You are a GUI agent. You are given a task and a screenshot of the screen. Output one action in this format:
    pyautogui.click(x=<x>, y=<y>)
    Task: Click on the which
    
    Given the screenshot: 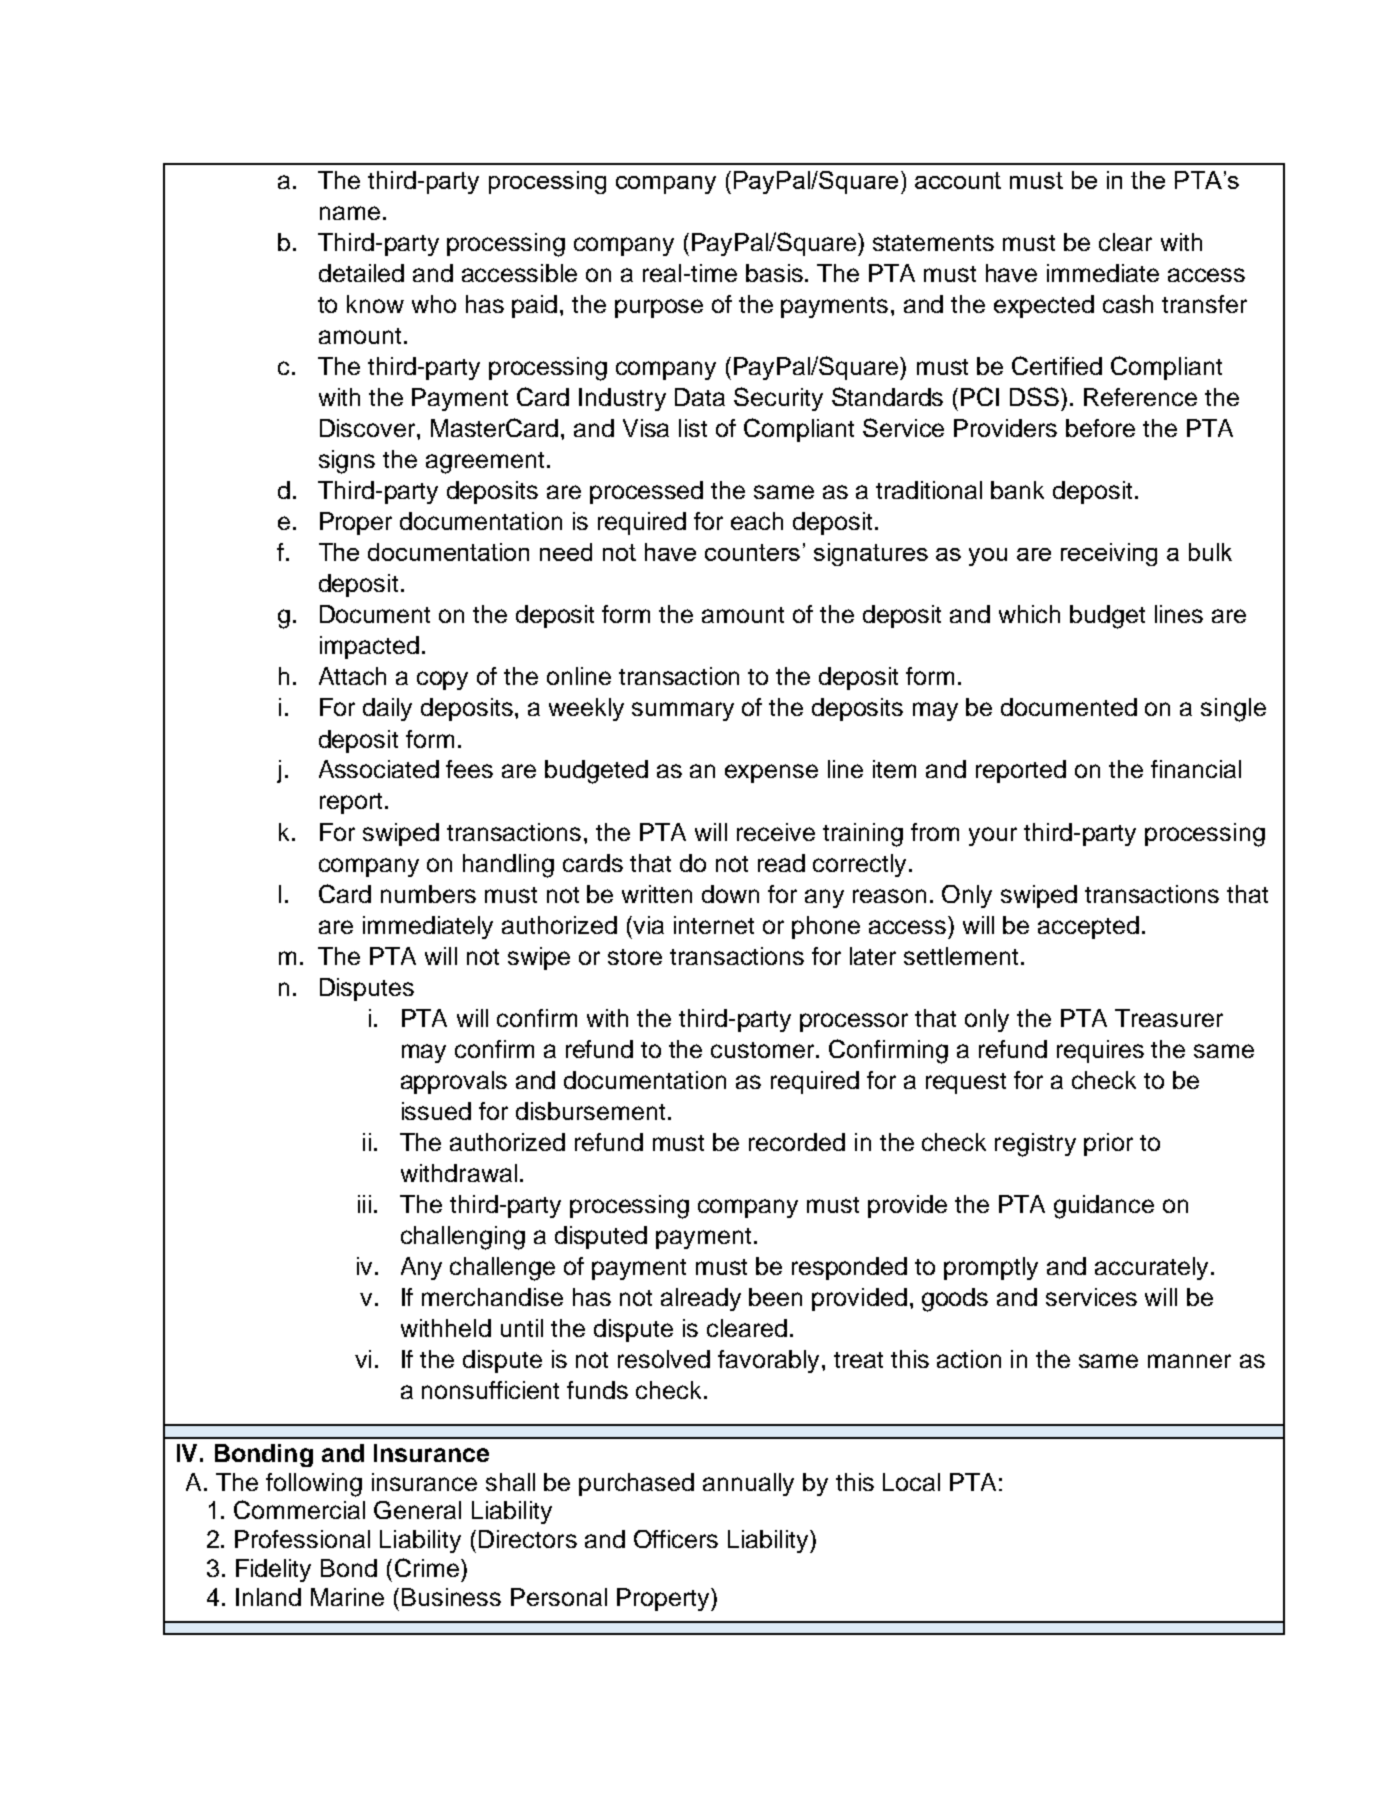 What is the action you would take?
    pyautogui.click(x=1029, y=614)
